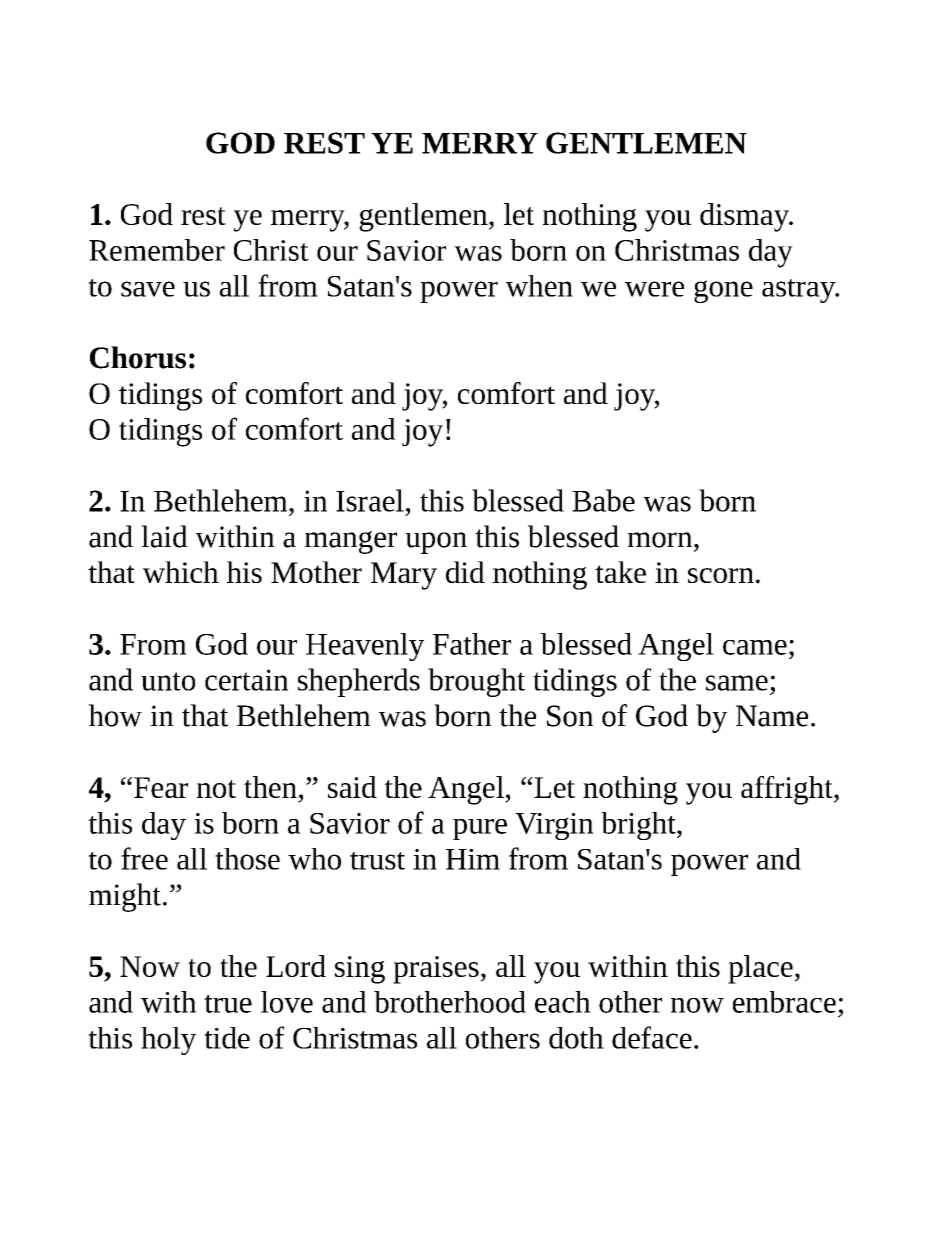  What do you see at coordinates (228, 1004) in the image?
I see `true` at bounding box center [228, 1004].
